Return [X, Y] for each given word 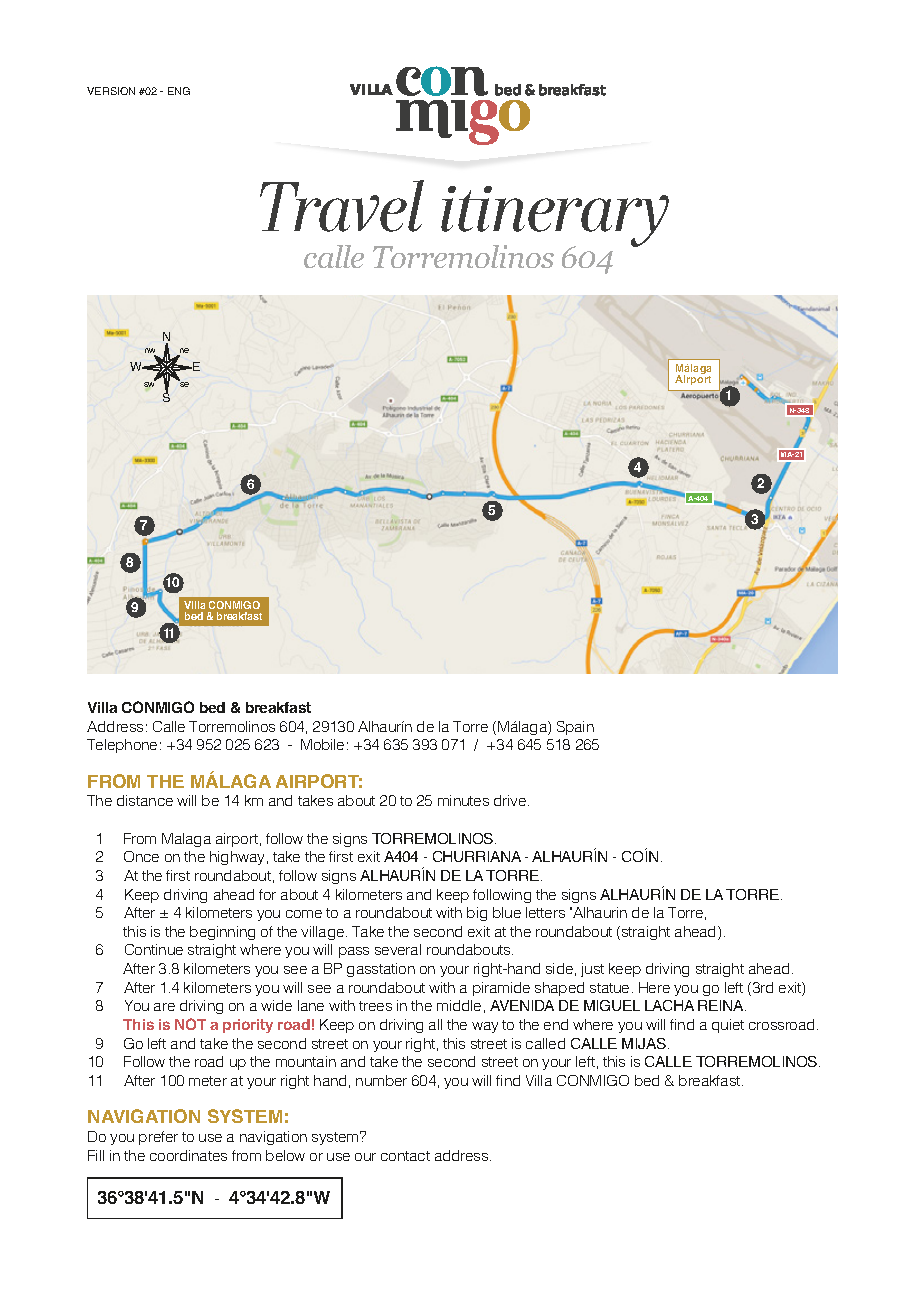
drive [511, 800]
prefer [158, 1138]
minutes [463, 800]
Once [141, 856]
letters [545, 912]
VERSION [111, 91]
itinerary [555, 218]
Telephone [122, 746]
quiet [728, 1026]
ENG [179, 91]
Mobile [322, 744]
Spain [575, 728]
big [477, 914]
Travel [342, 206]
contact [405, 1156]
